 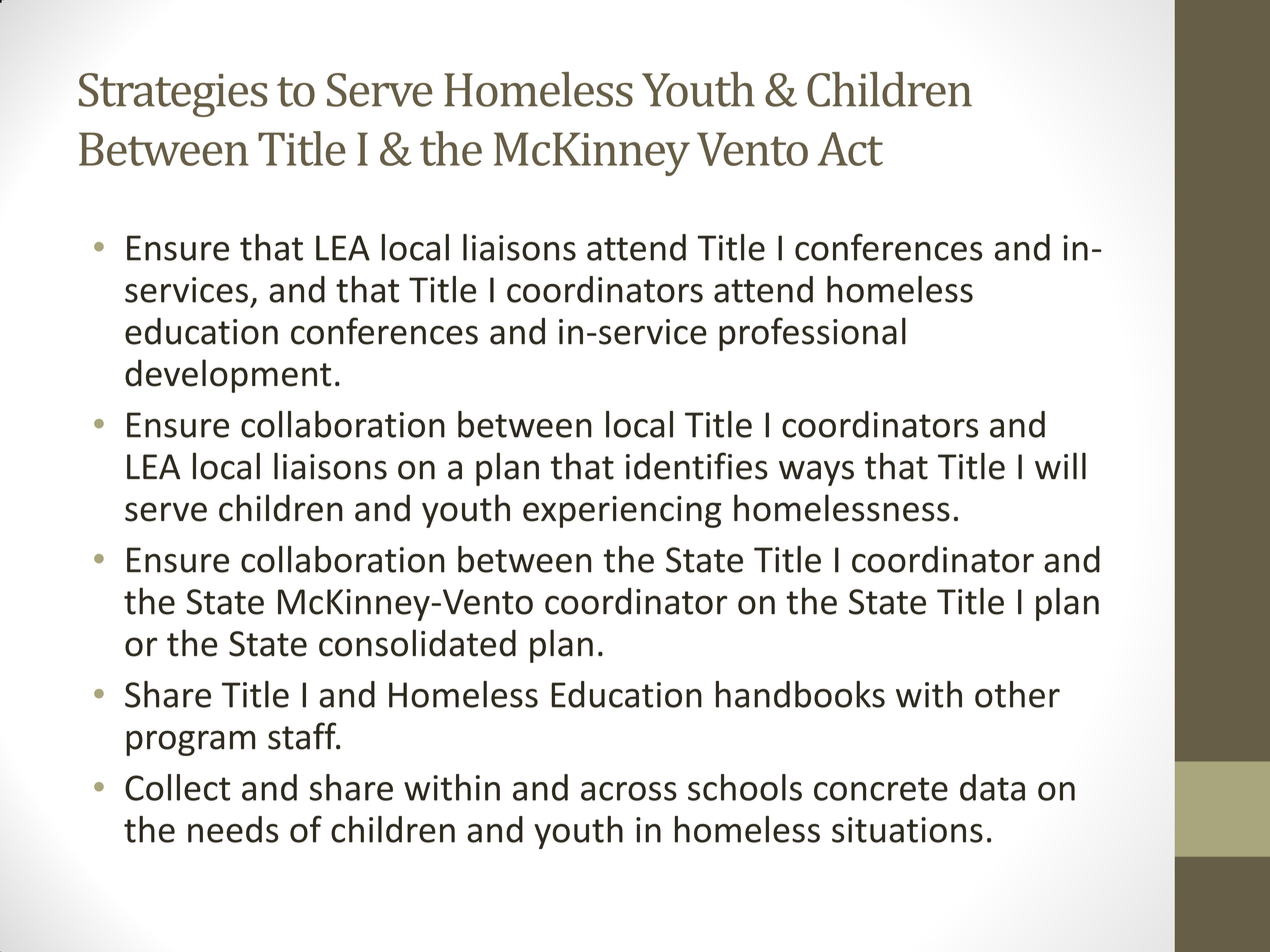 What do you see at coordinates (622, 512) in the screenshot?
I see `experiencing` at bounding box center [622, 512].
